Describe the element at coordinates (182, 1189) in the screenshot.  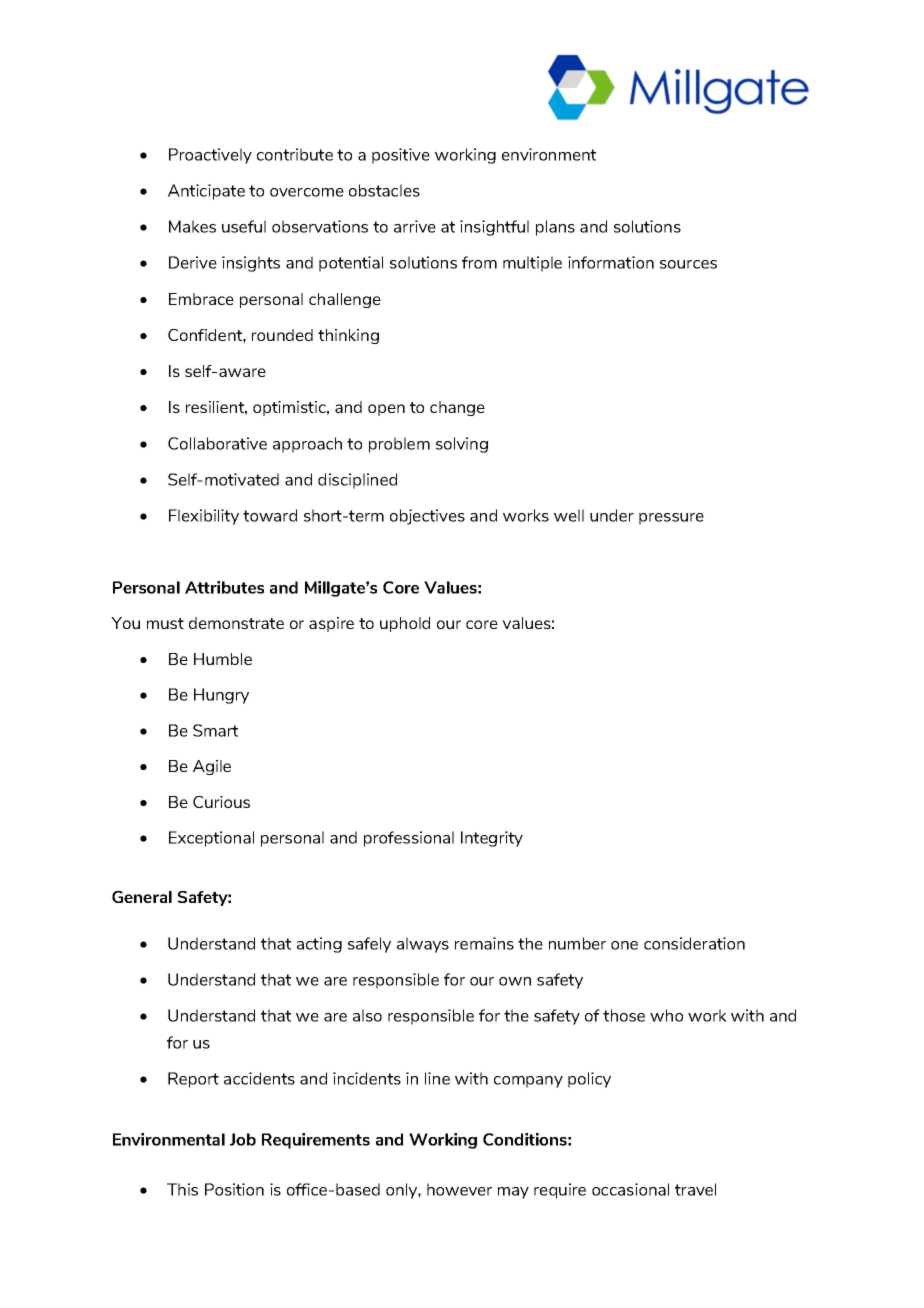
I see `This` at that location.
